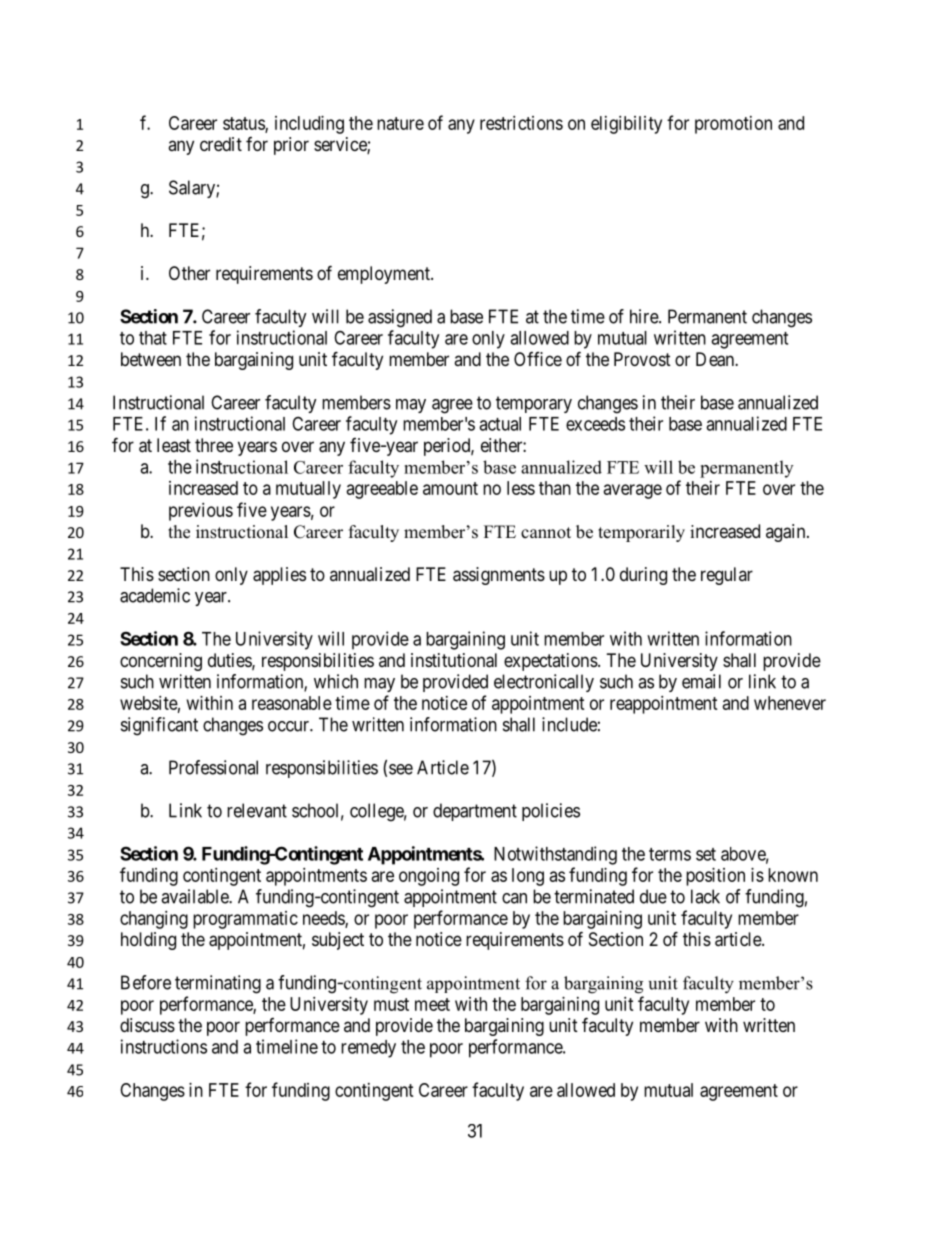 The image size is (952, 1233). Describe the element at coordinates (633, 491) in the screenshot. I see `average` at that location.
